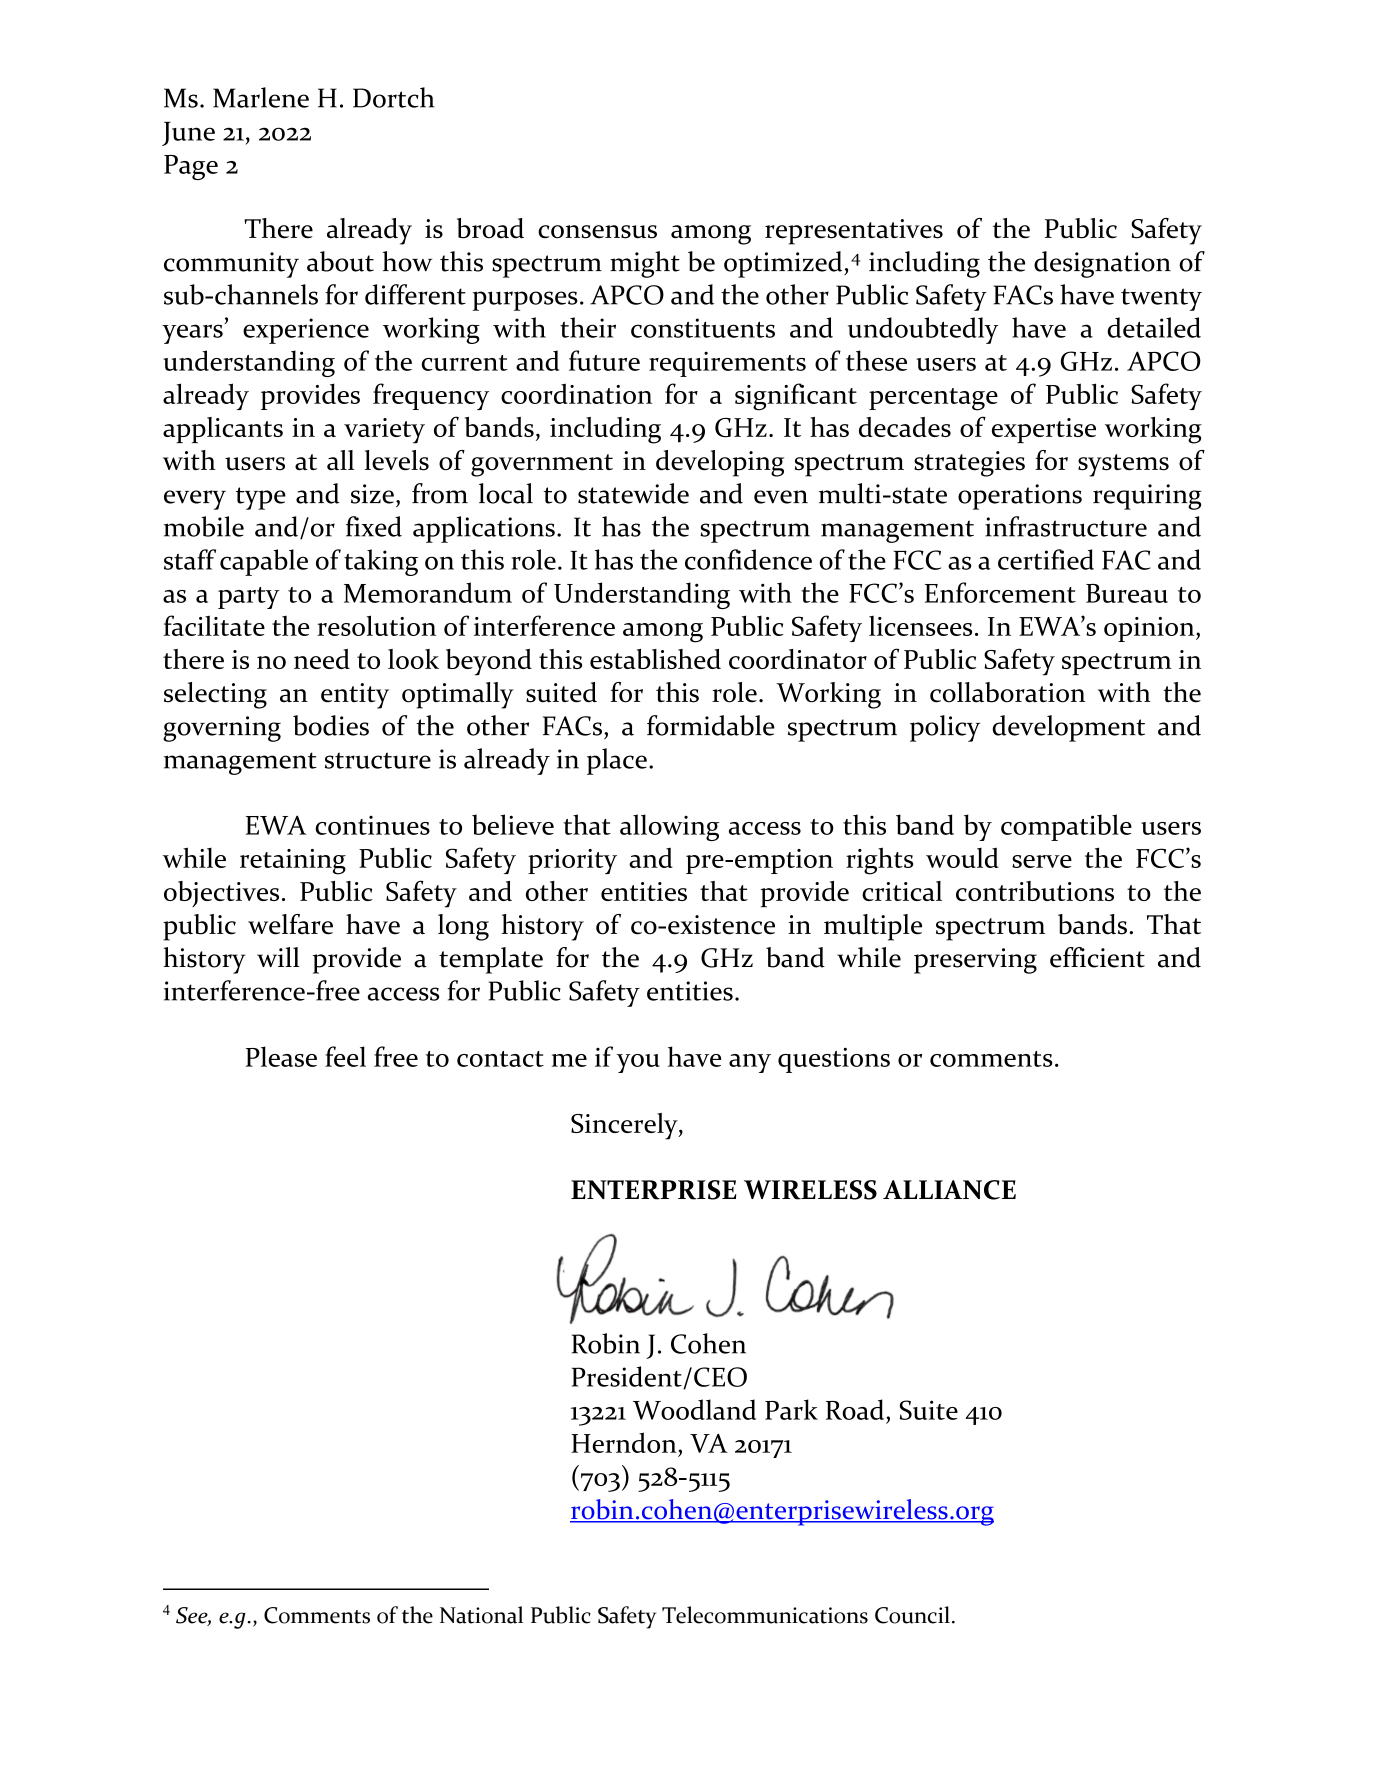  I want to click on designation, so click(1102, 264).
